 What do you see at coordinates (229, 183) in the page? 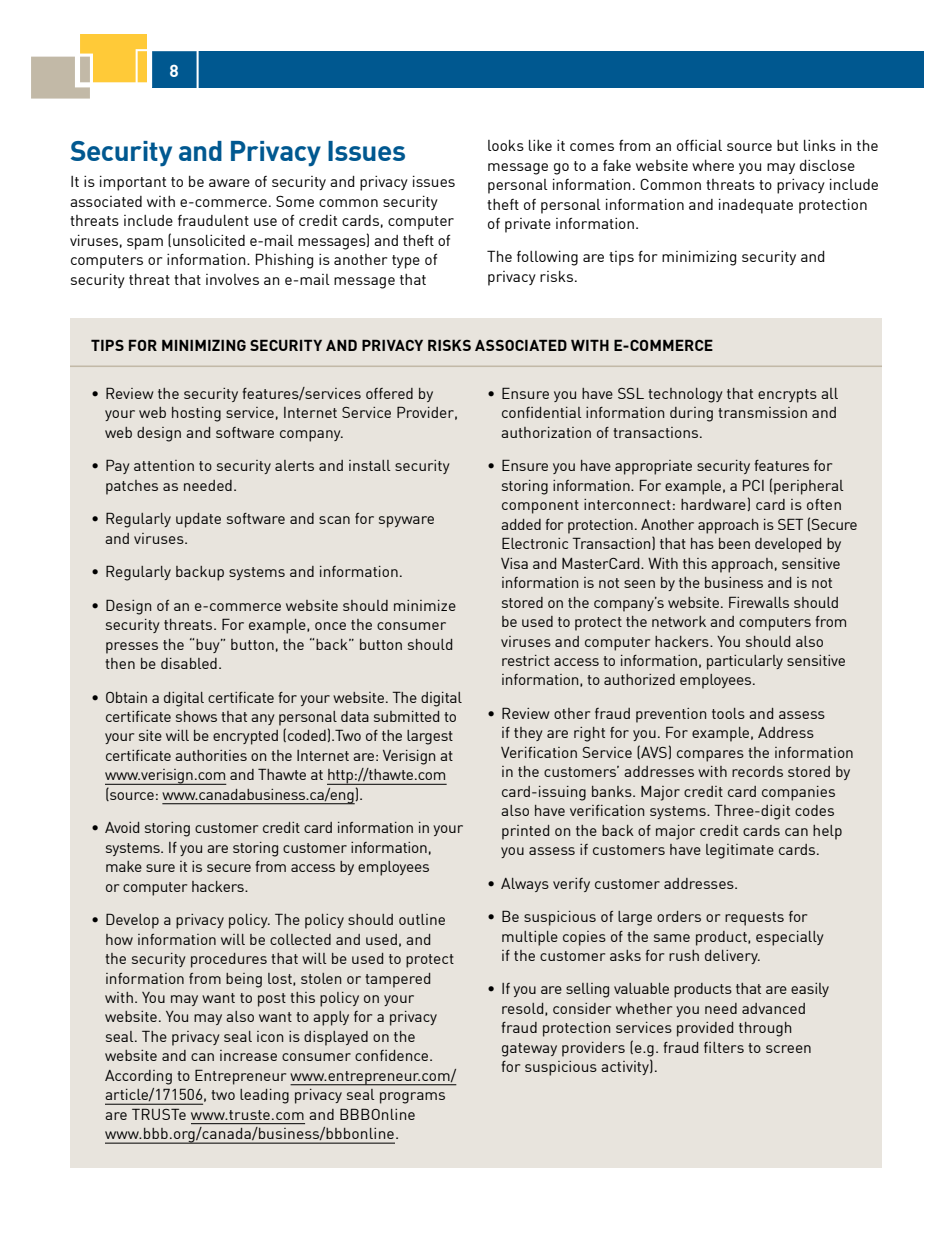
I see `aware` at bounding box center [229, 183].
